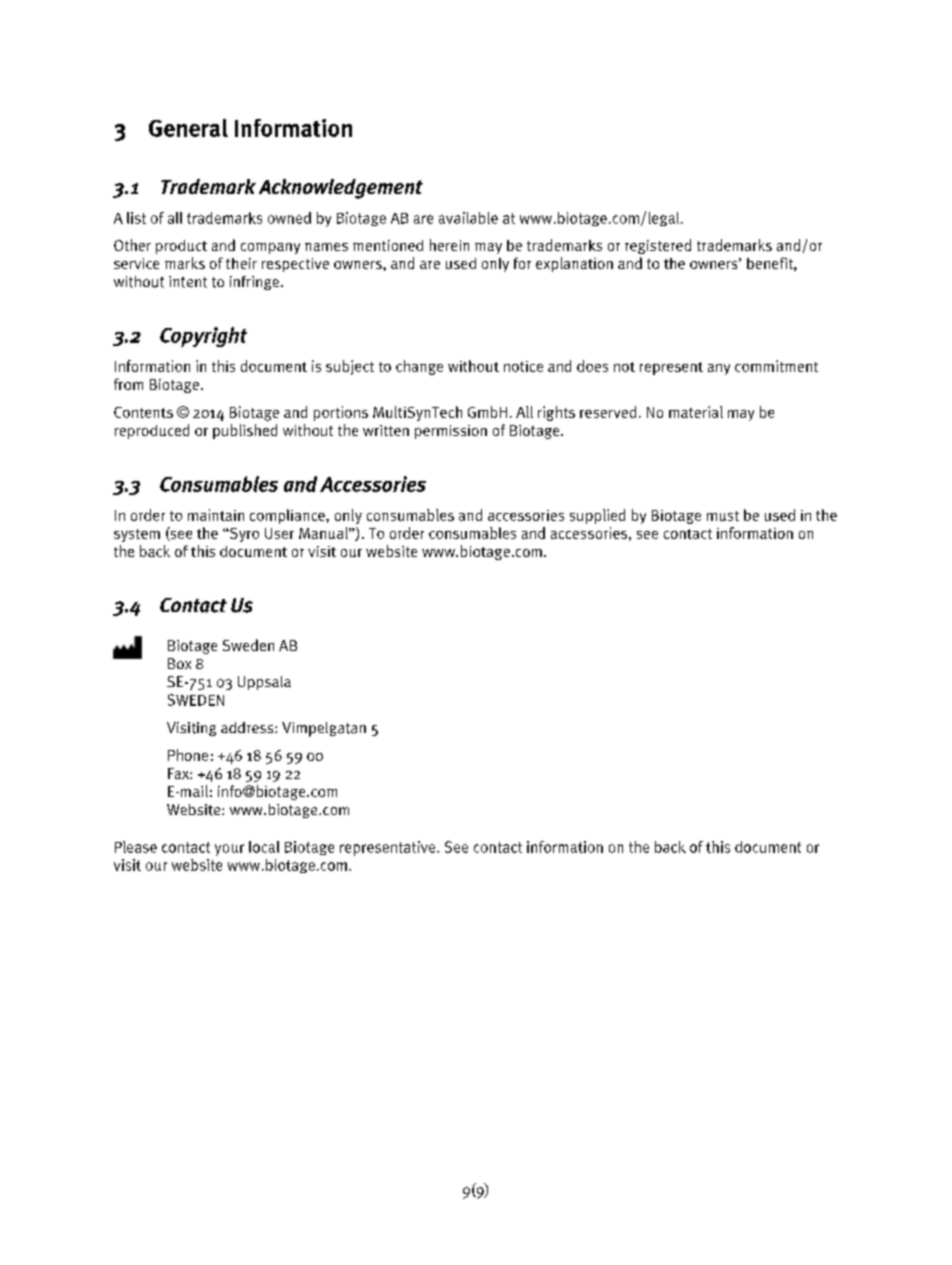 This screenshot has width=952, height=1265. I want to click on must, so click(723, 516).
